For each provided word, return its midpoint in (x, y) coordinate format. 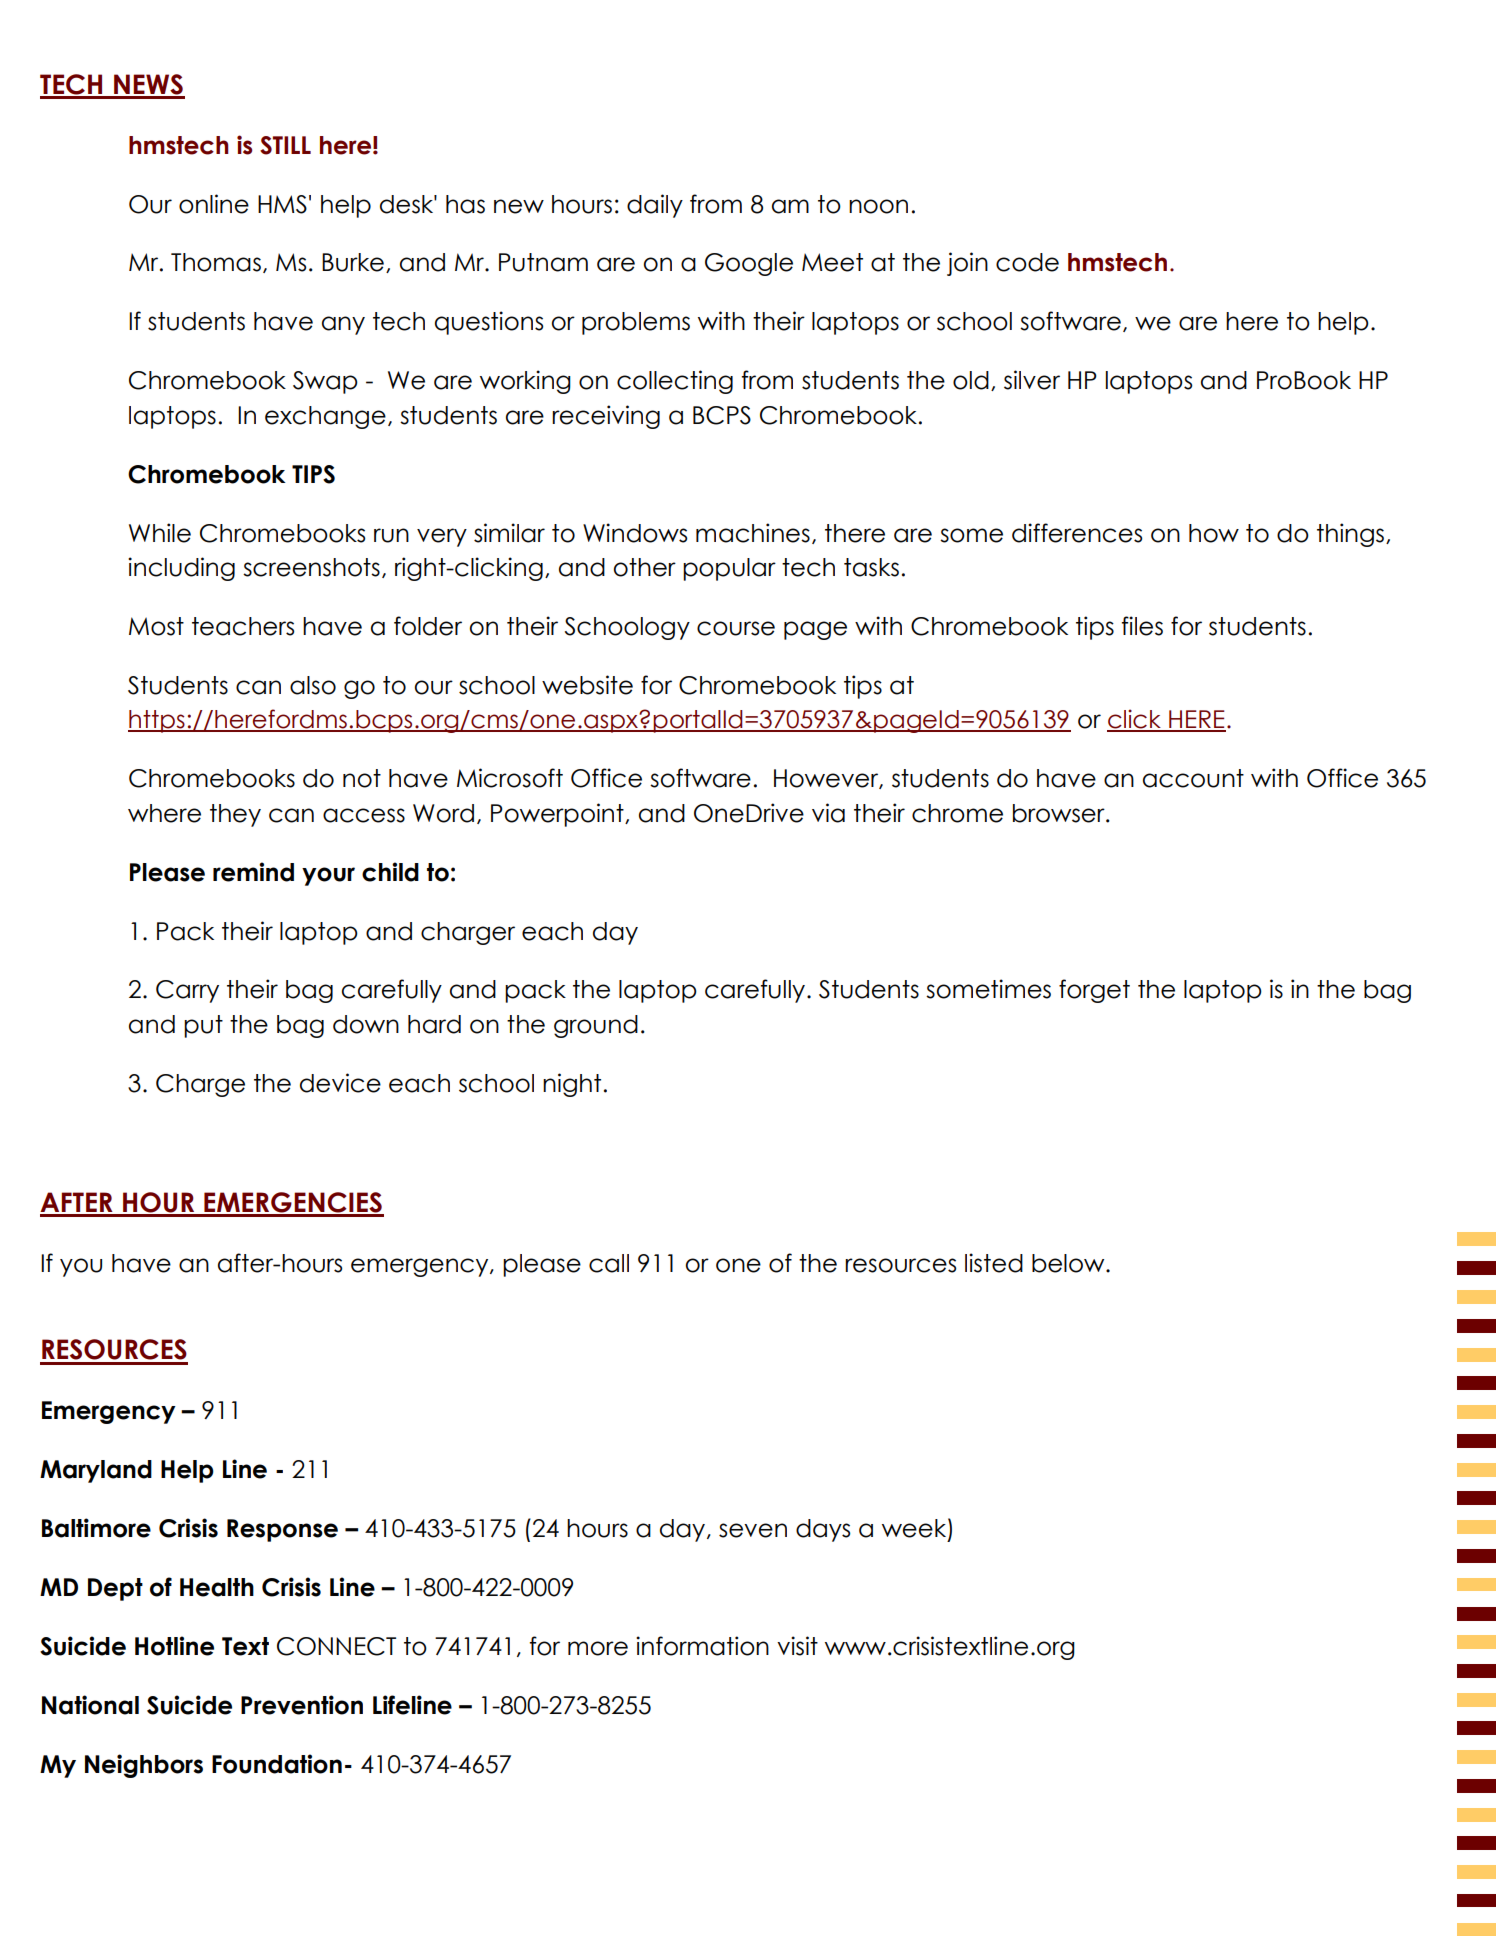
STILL (285, 145)
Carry (187, 991)
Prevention (302, 1705)
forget (1094, 991)
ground (596, 1026)
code (1027, 262)
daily (655, 206)
